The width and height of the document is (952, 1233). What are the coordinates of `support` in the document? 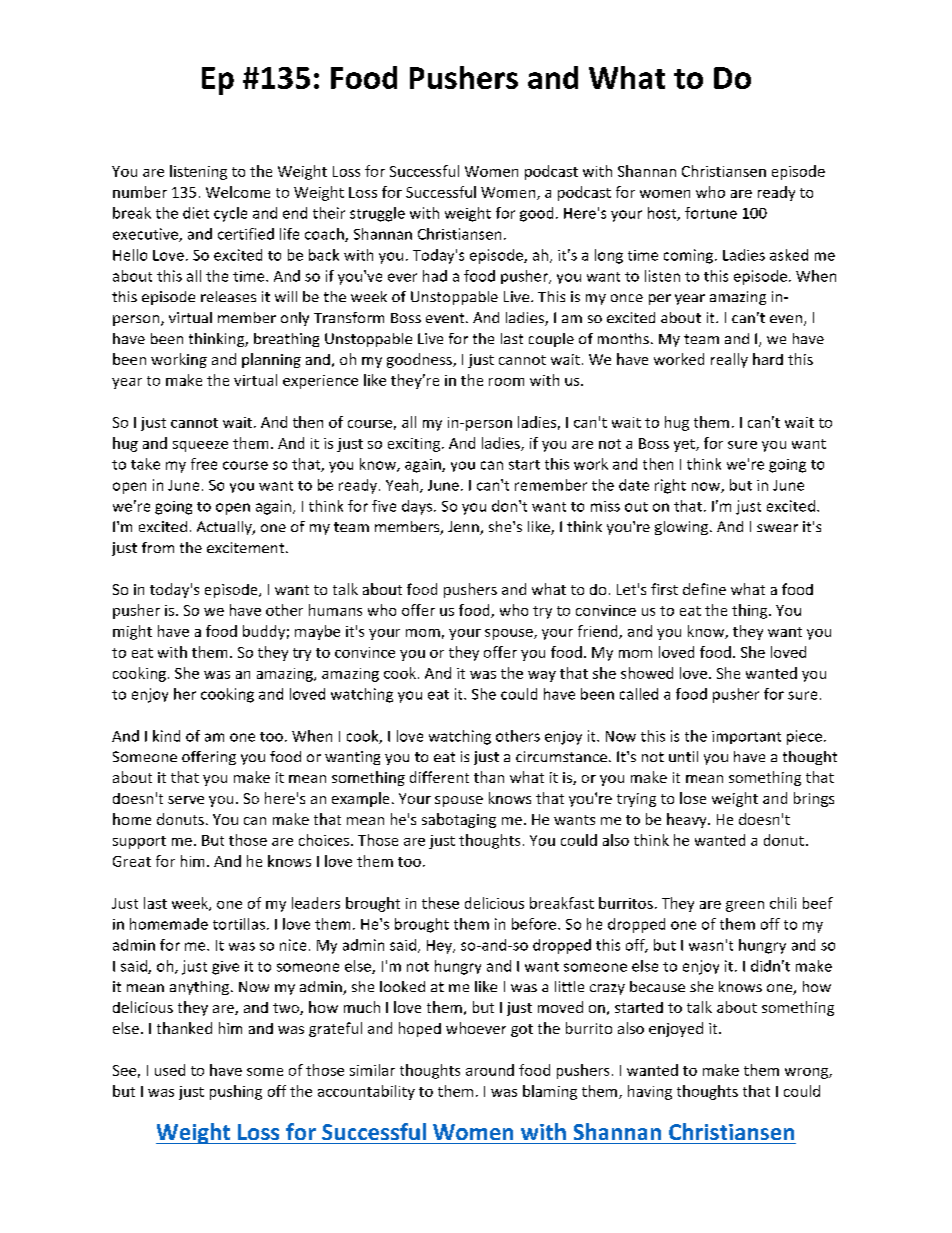 It's located at (139, 842).
